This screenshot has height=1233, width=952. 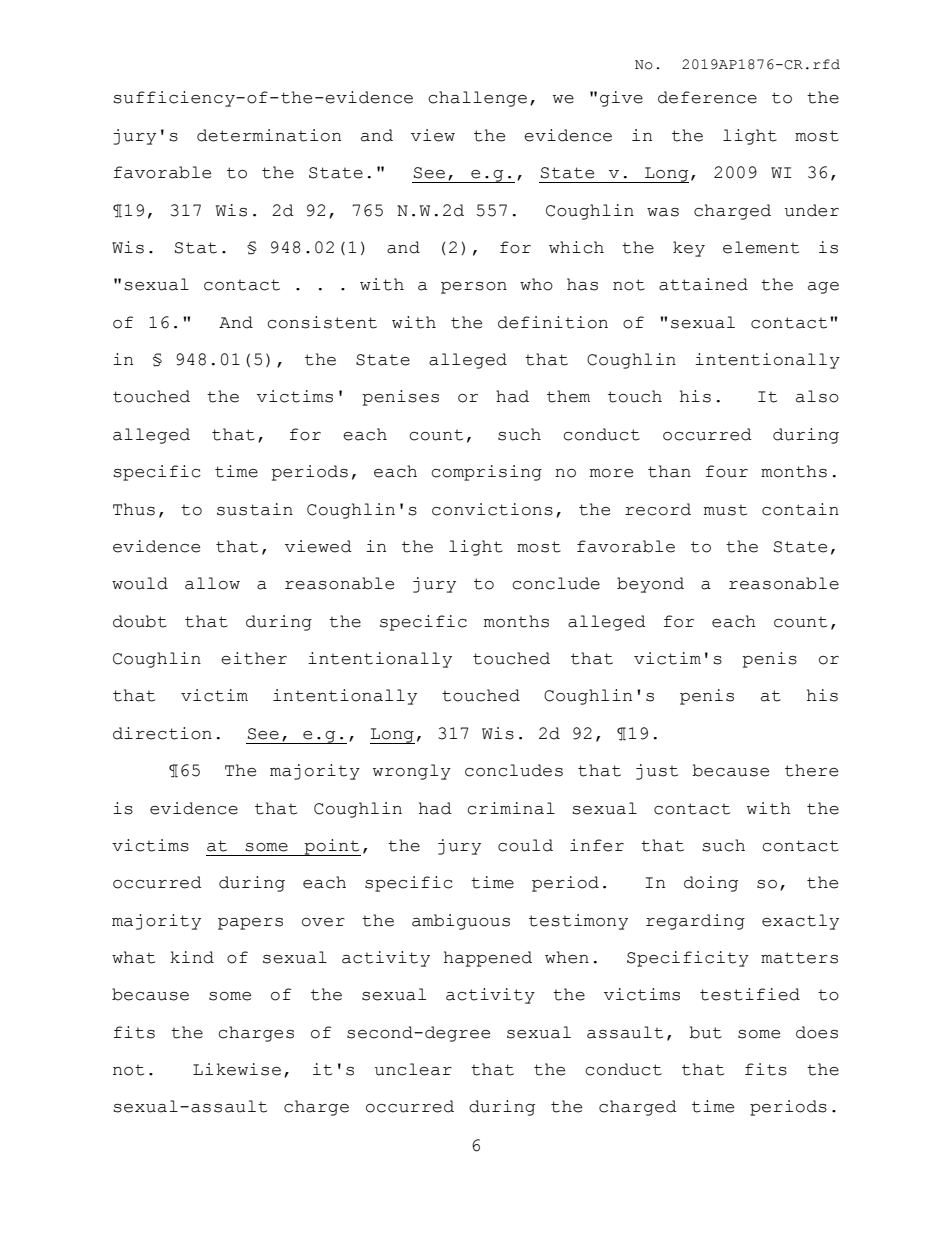 I want to click on deference, so click(x=707, y=97).
